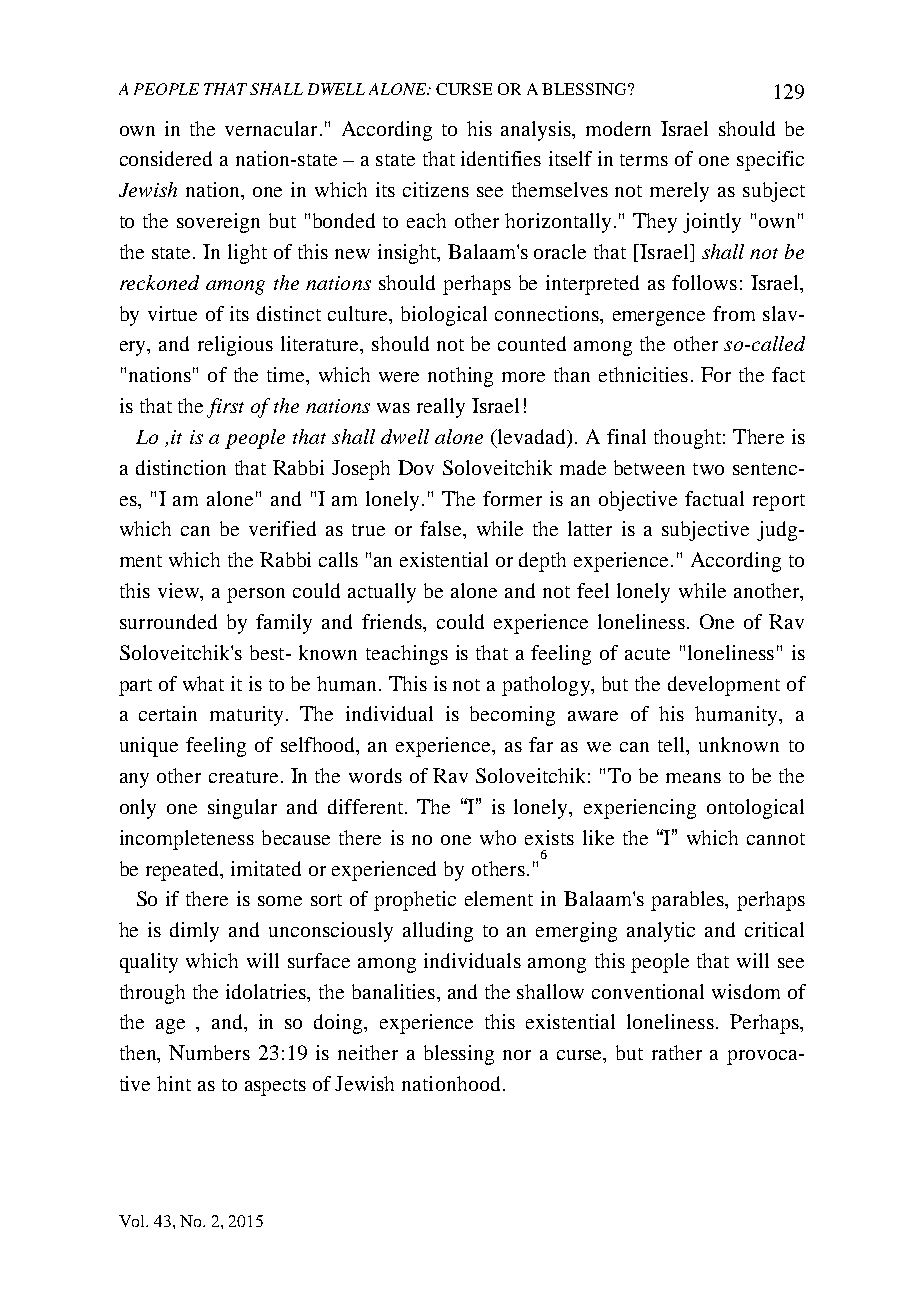 The width and height of the screenshot is (924, 1311). Describe the element at coordinates (442, 528) in the screenshot. I see `false` at that location.
